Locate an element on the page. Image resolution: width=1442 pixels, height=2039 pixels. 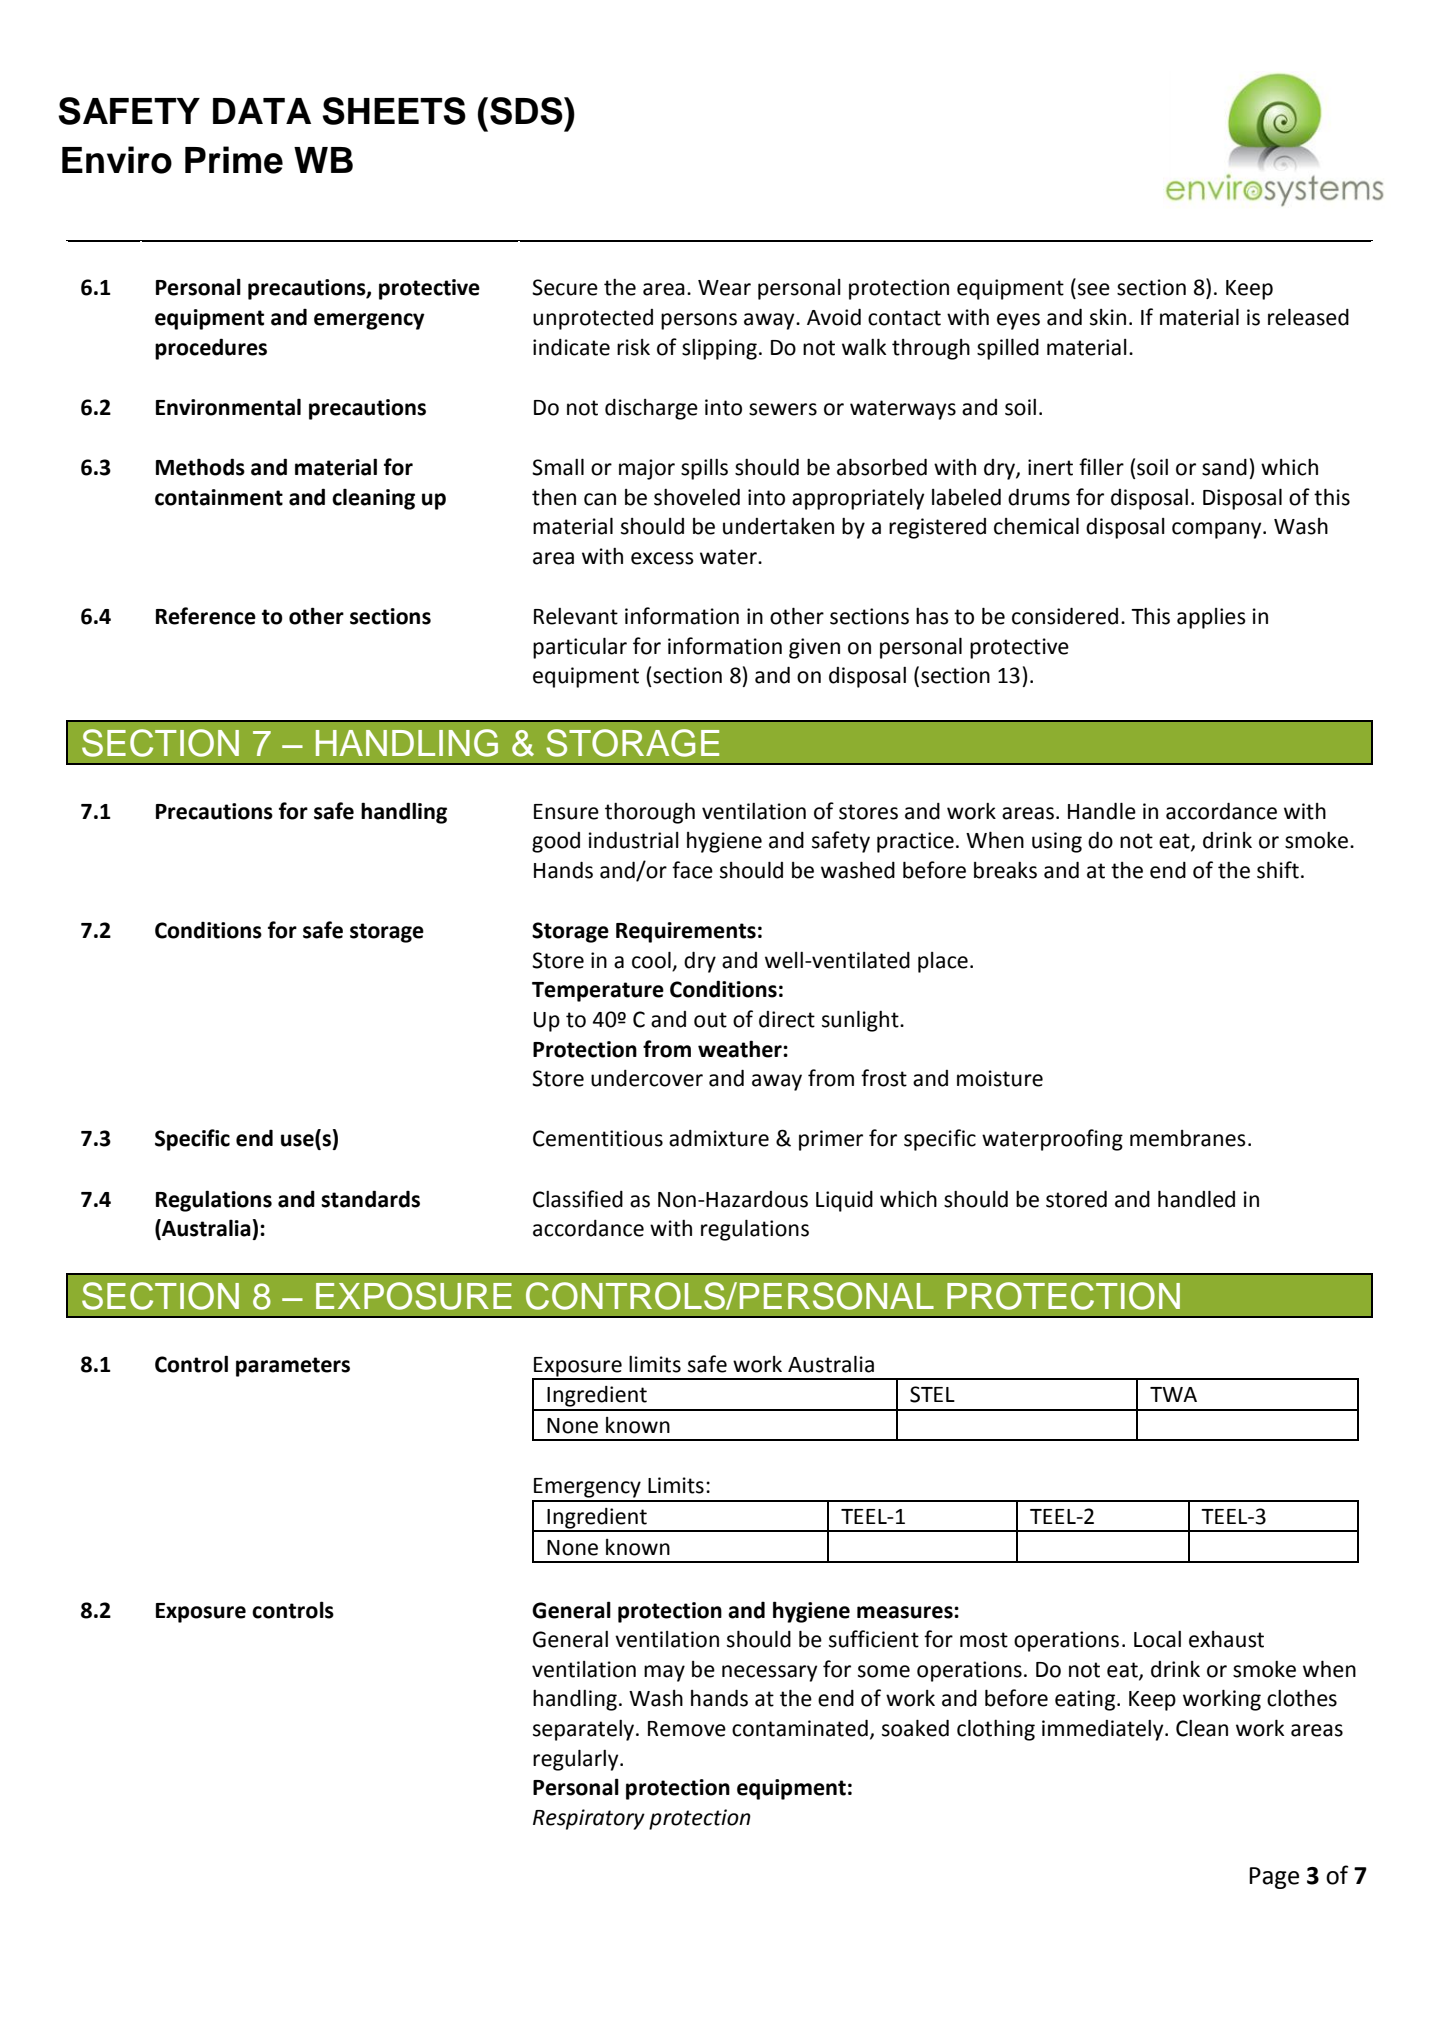
parameters is located at coordinates (293, 1367).
